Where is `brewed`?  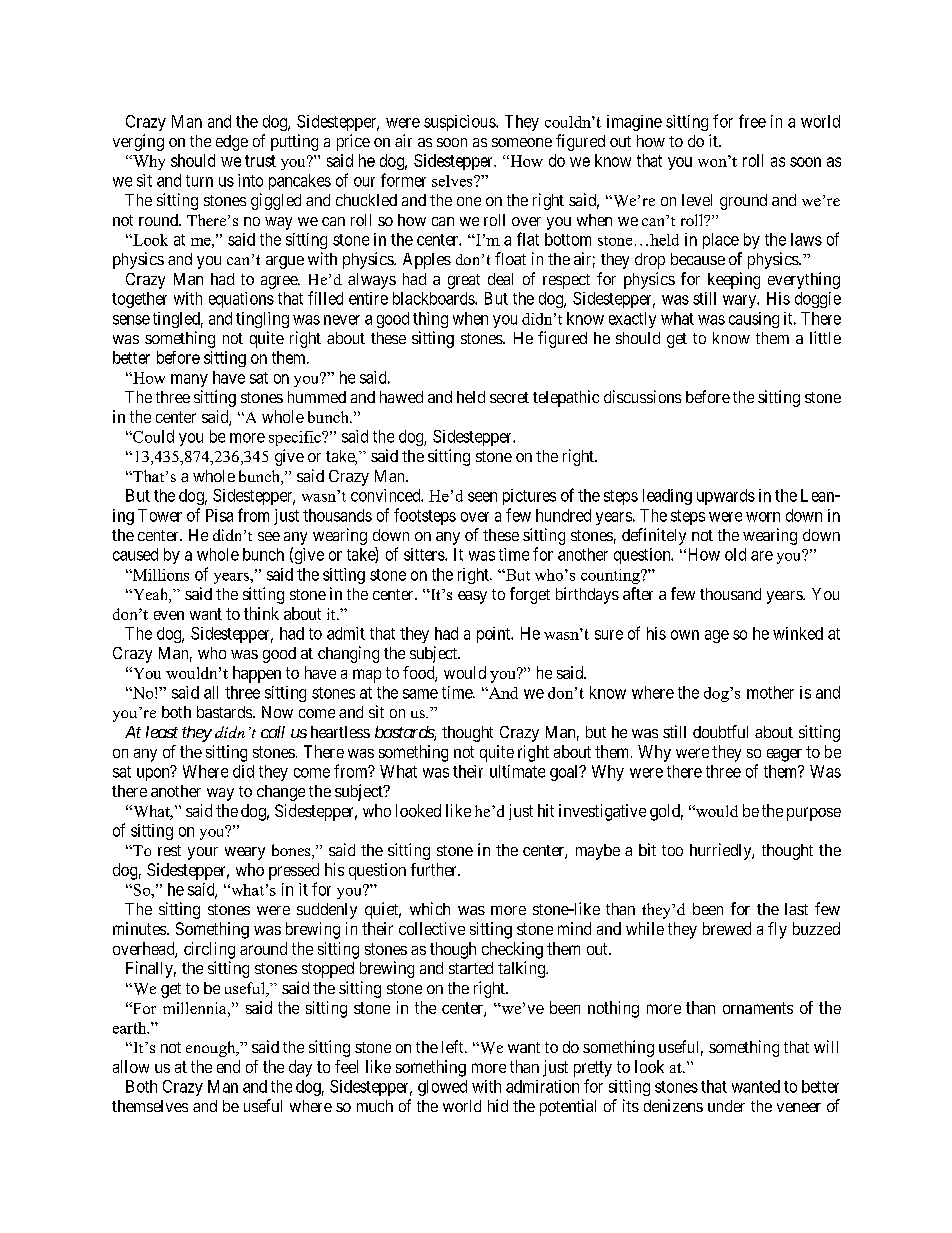
brewed is located at coordinates (727, 928).
